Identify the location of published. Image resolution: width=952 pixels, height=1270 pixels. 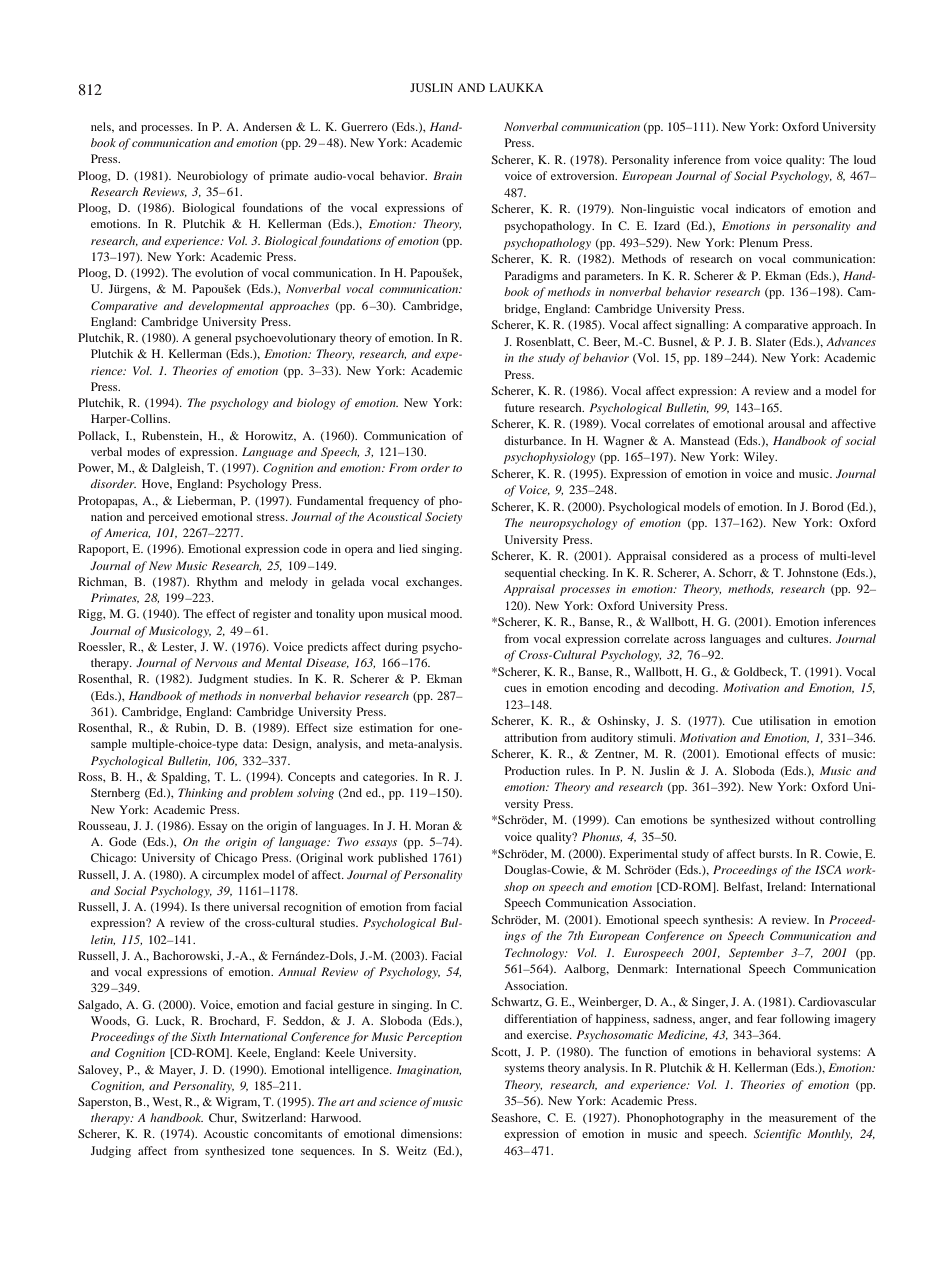
(403, 859).
